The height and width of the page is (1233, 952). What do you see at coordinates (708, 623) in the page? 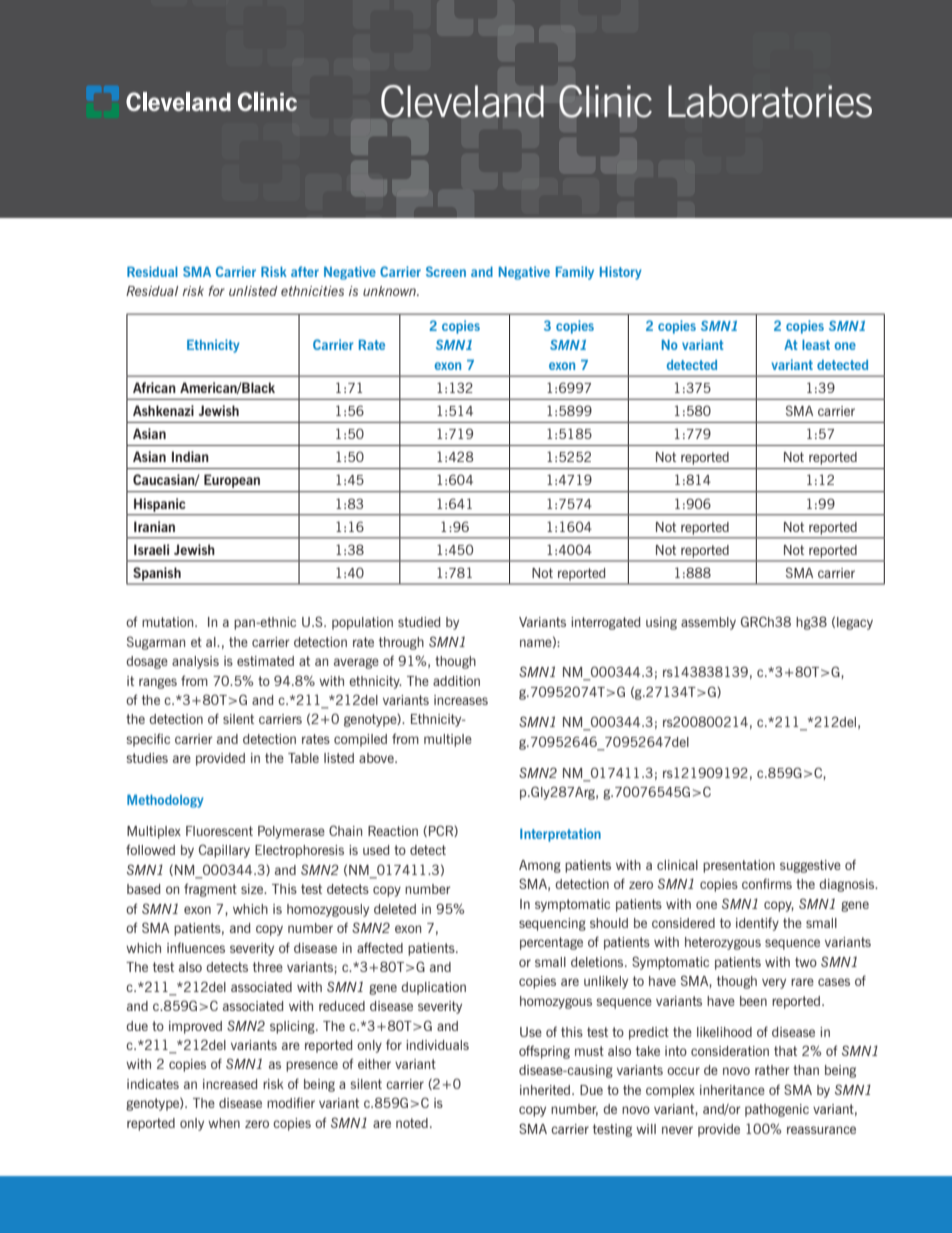
I see `assembly` at bounding box center [708, 623].
